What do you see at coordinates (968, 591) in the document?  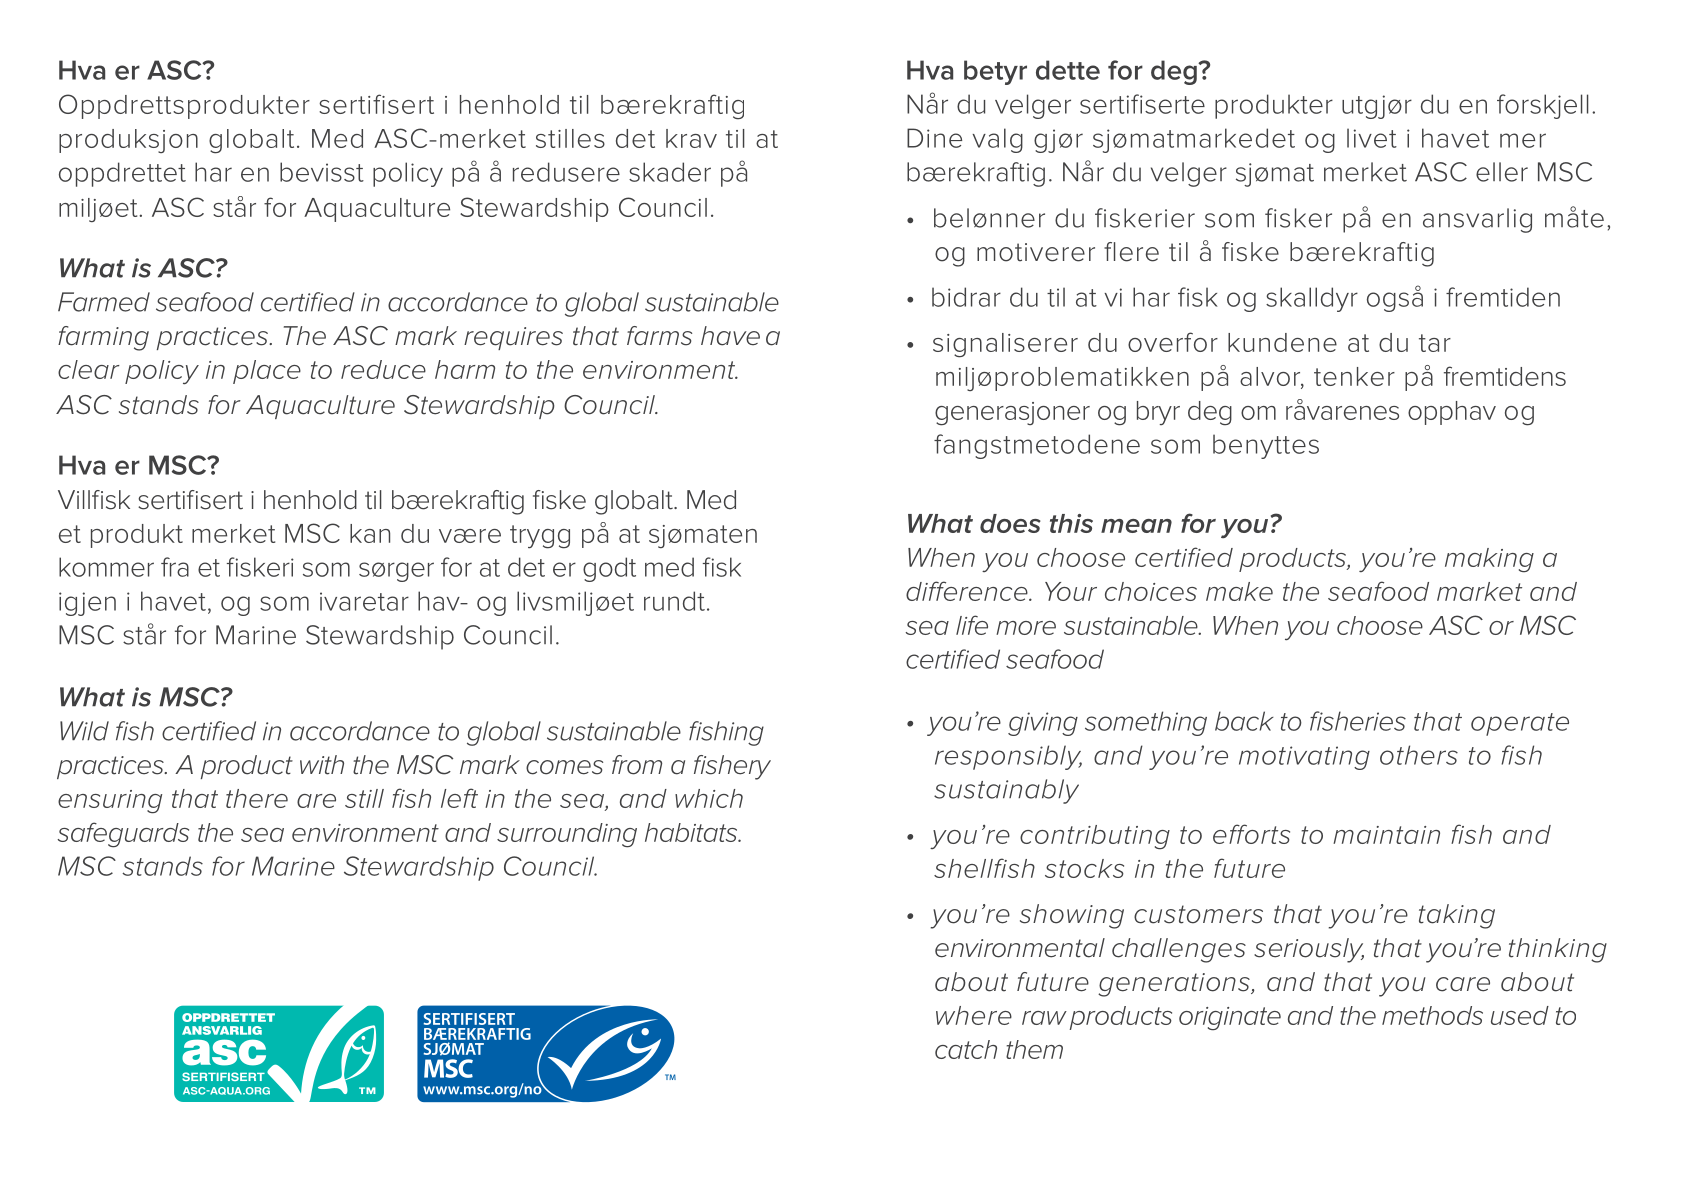 I see `difference` at bounding box center [968, 591].
